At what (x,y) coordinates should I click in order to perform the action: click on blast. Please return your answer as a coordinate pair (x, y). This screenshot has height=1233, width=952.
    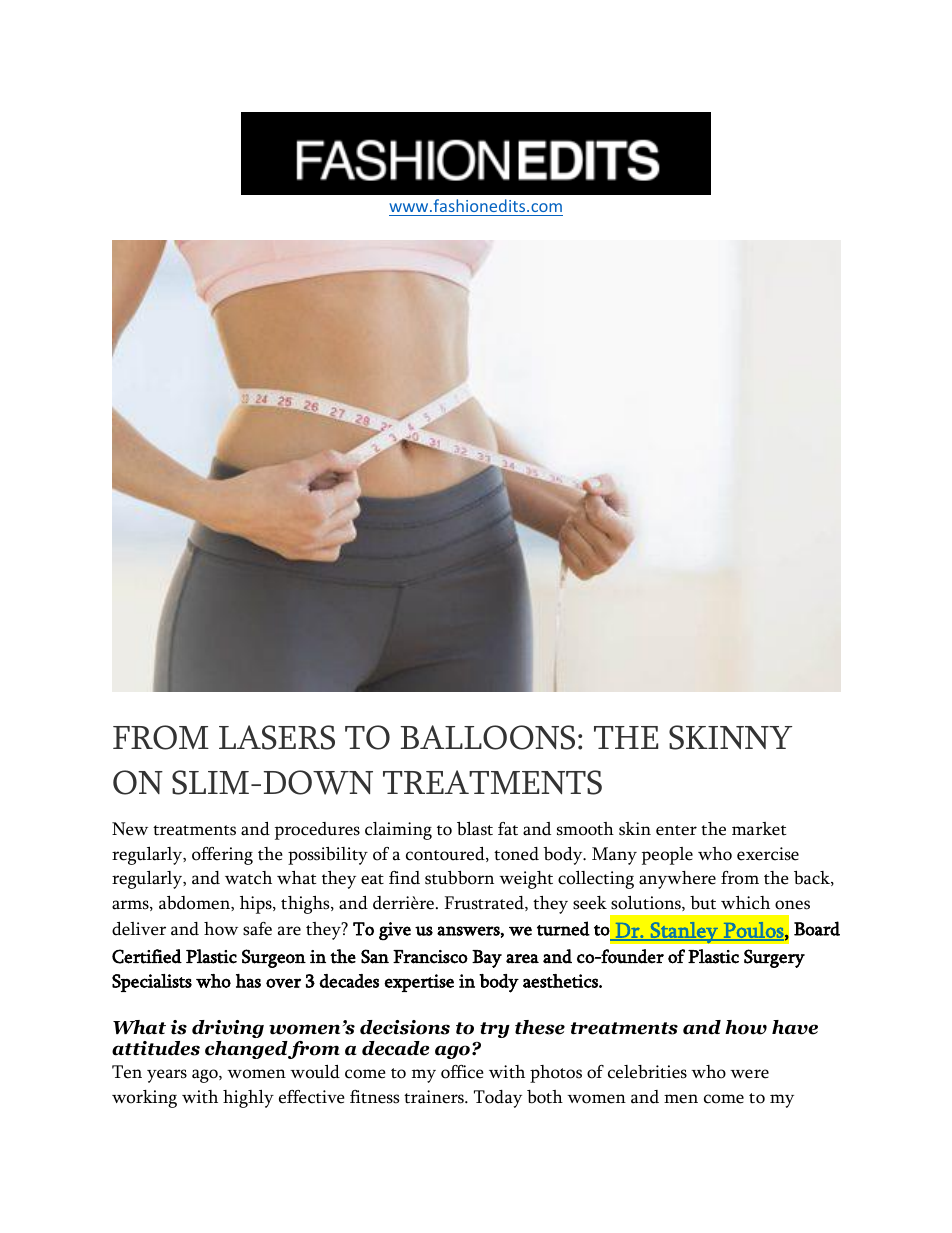
    Looking at the image, I should click on (475, 829).
